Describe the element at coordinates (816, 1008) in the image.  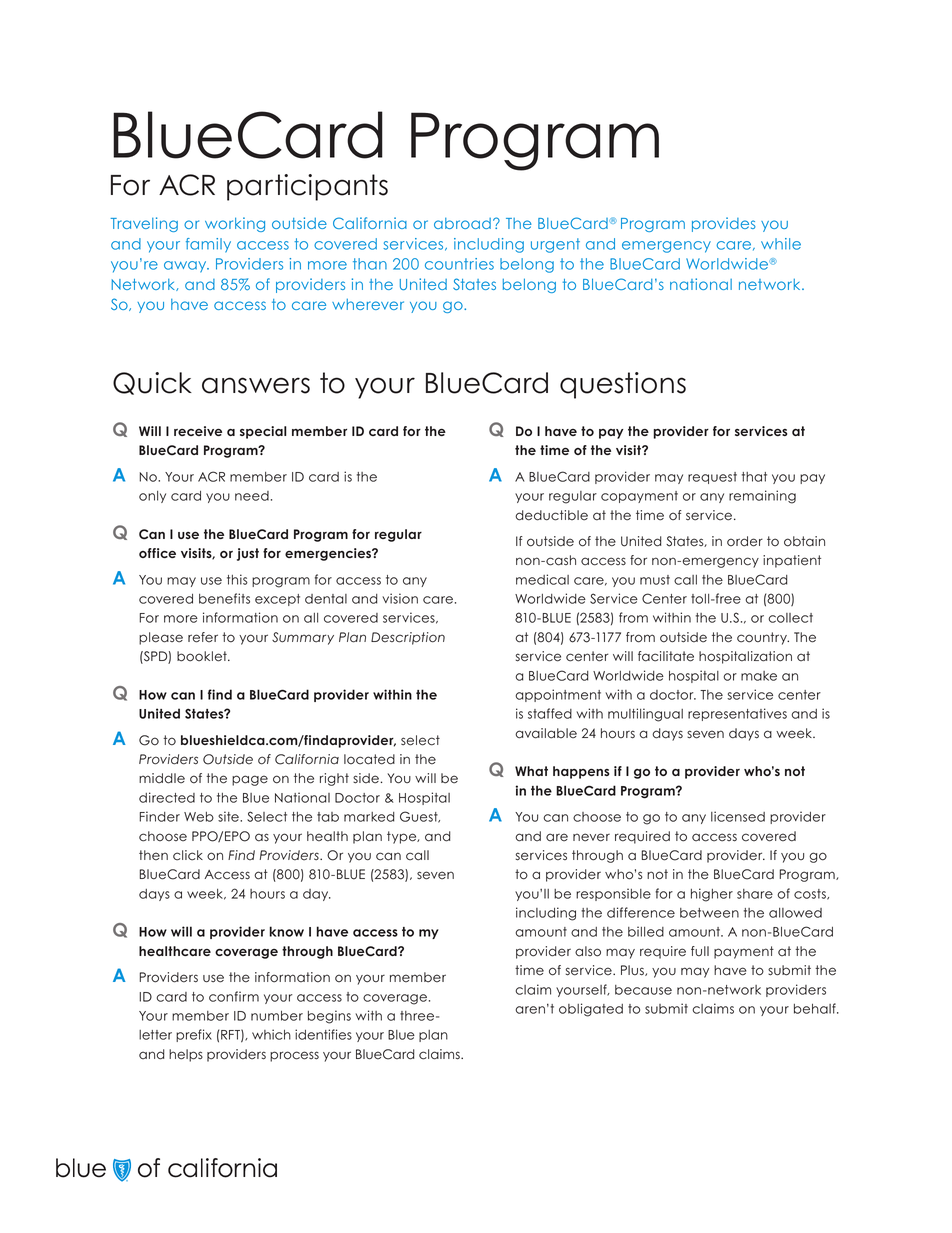
I see `behalf` at that location.
